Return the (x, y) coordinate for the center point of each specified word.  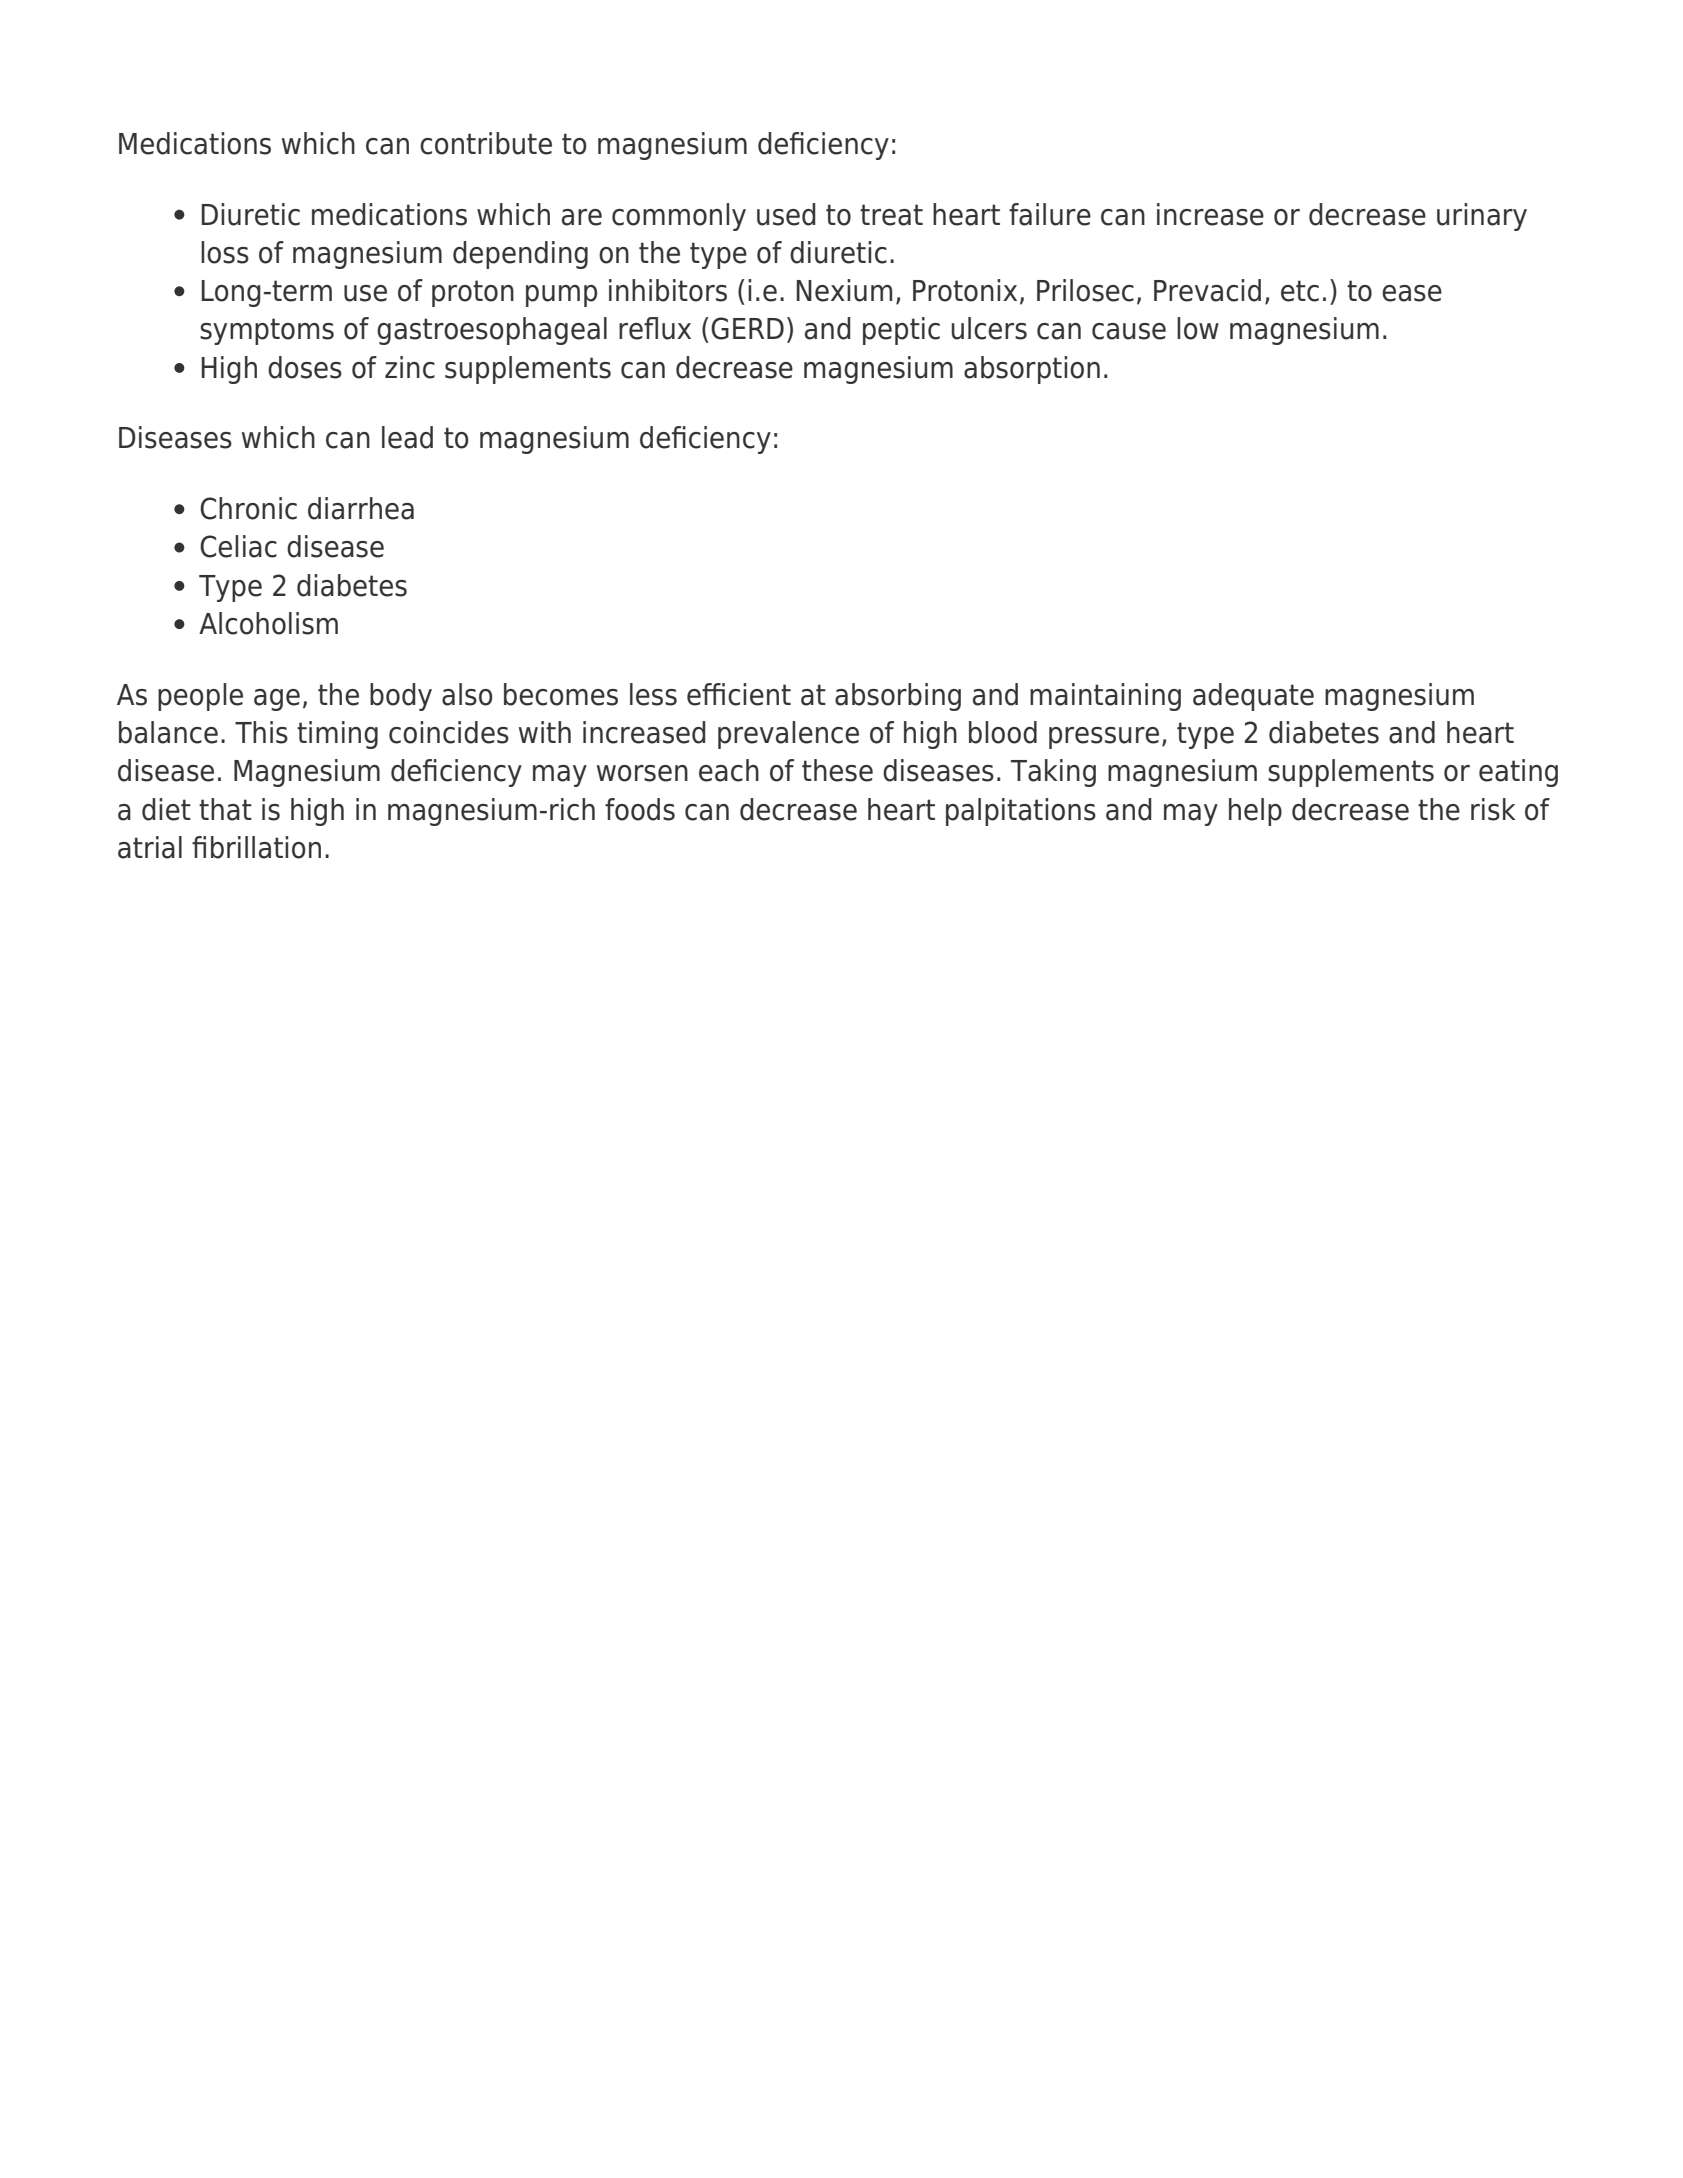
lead (407, 437)
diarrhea (361, 508)
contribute (486, 143)
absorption (1032, 370)
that (225, 809)
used (786, 214)
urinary (1482, 217)
